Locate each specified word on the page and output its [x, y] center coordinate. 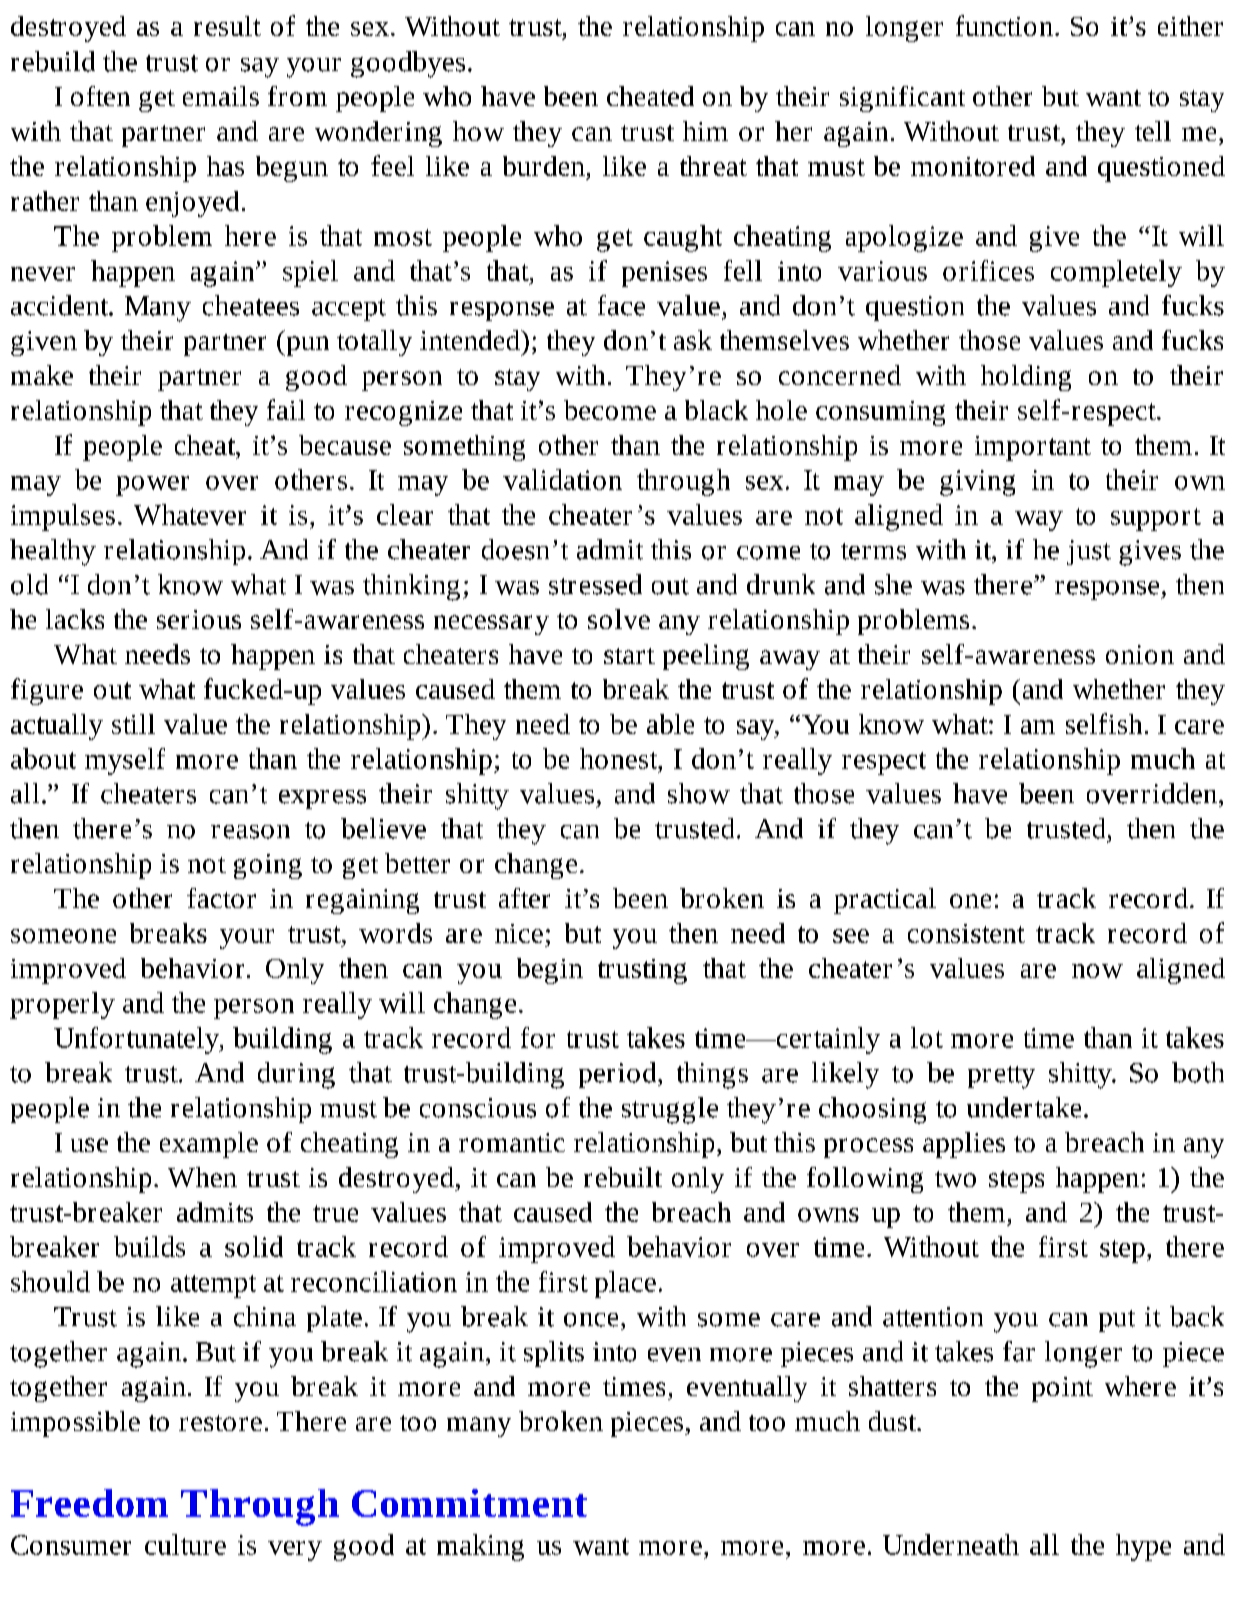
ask [693, 340]
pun [306, 346]
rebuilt [623, 1177]
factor [221, 898]
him [705, 131]
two [955, 1179]
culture [185, 1544]
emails [221, 96]
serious [199, 619]
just [1089, 552]
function [1006, 25]
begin [550, 971]
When [202, 1177]
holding [1026, 378]
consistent [966, 933]
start [629, 656]
